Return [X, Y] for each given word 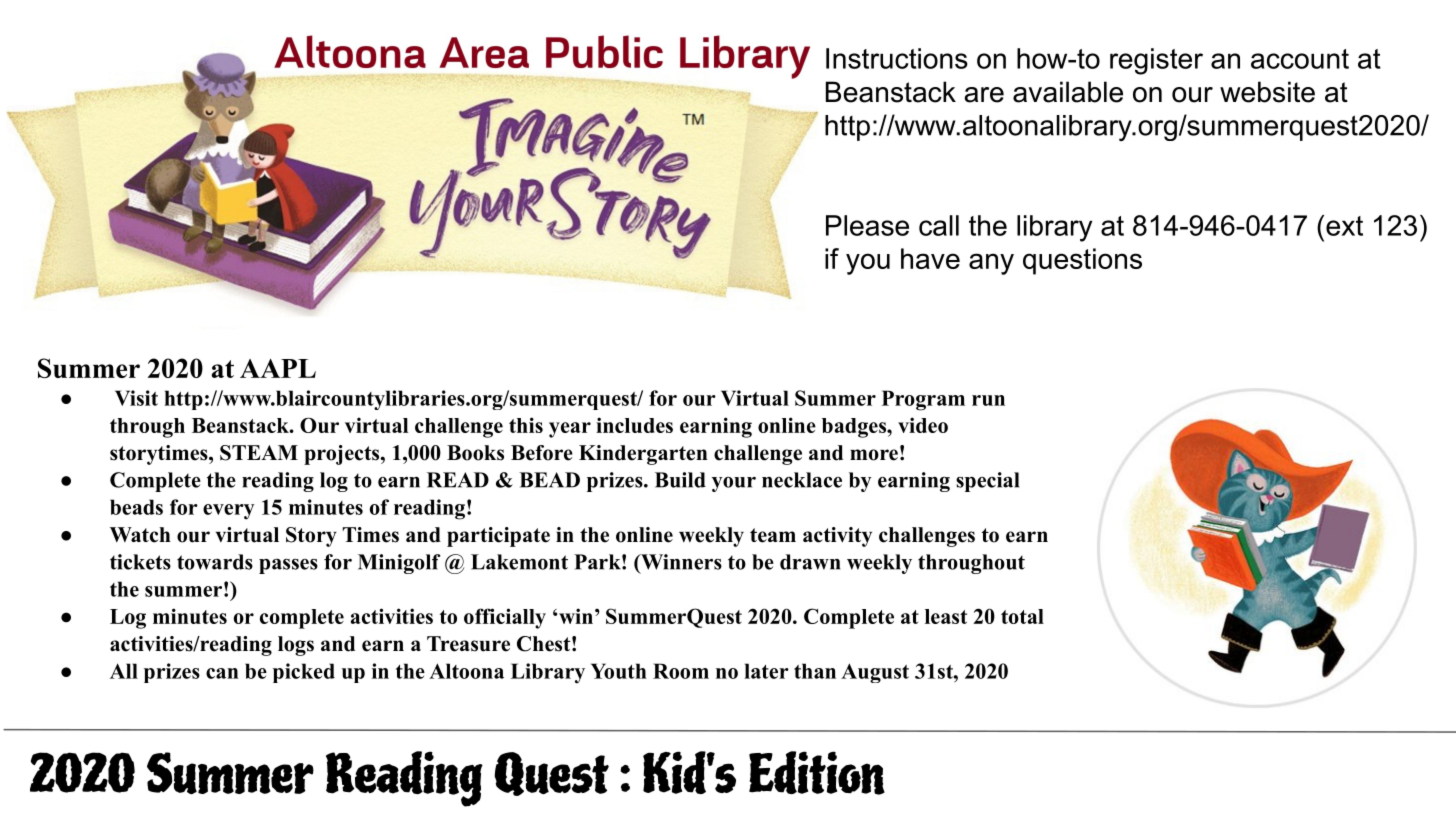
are [984, 95]
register [1156, 61]
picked [304, 673]
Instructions [897, 58]
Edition [817, 773]
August [875, 673]
